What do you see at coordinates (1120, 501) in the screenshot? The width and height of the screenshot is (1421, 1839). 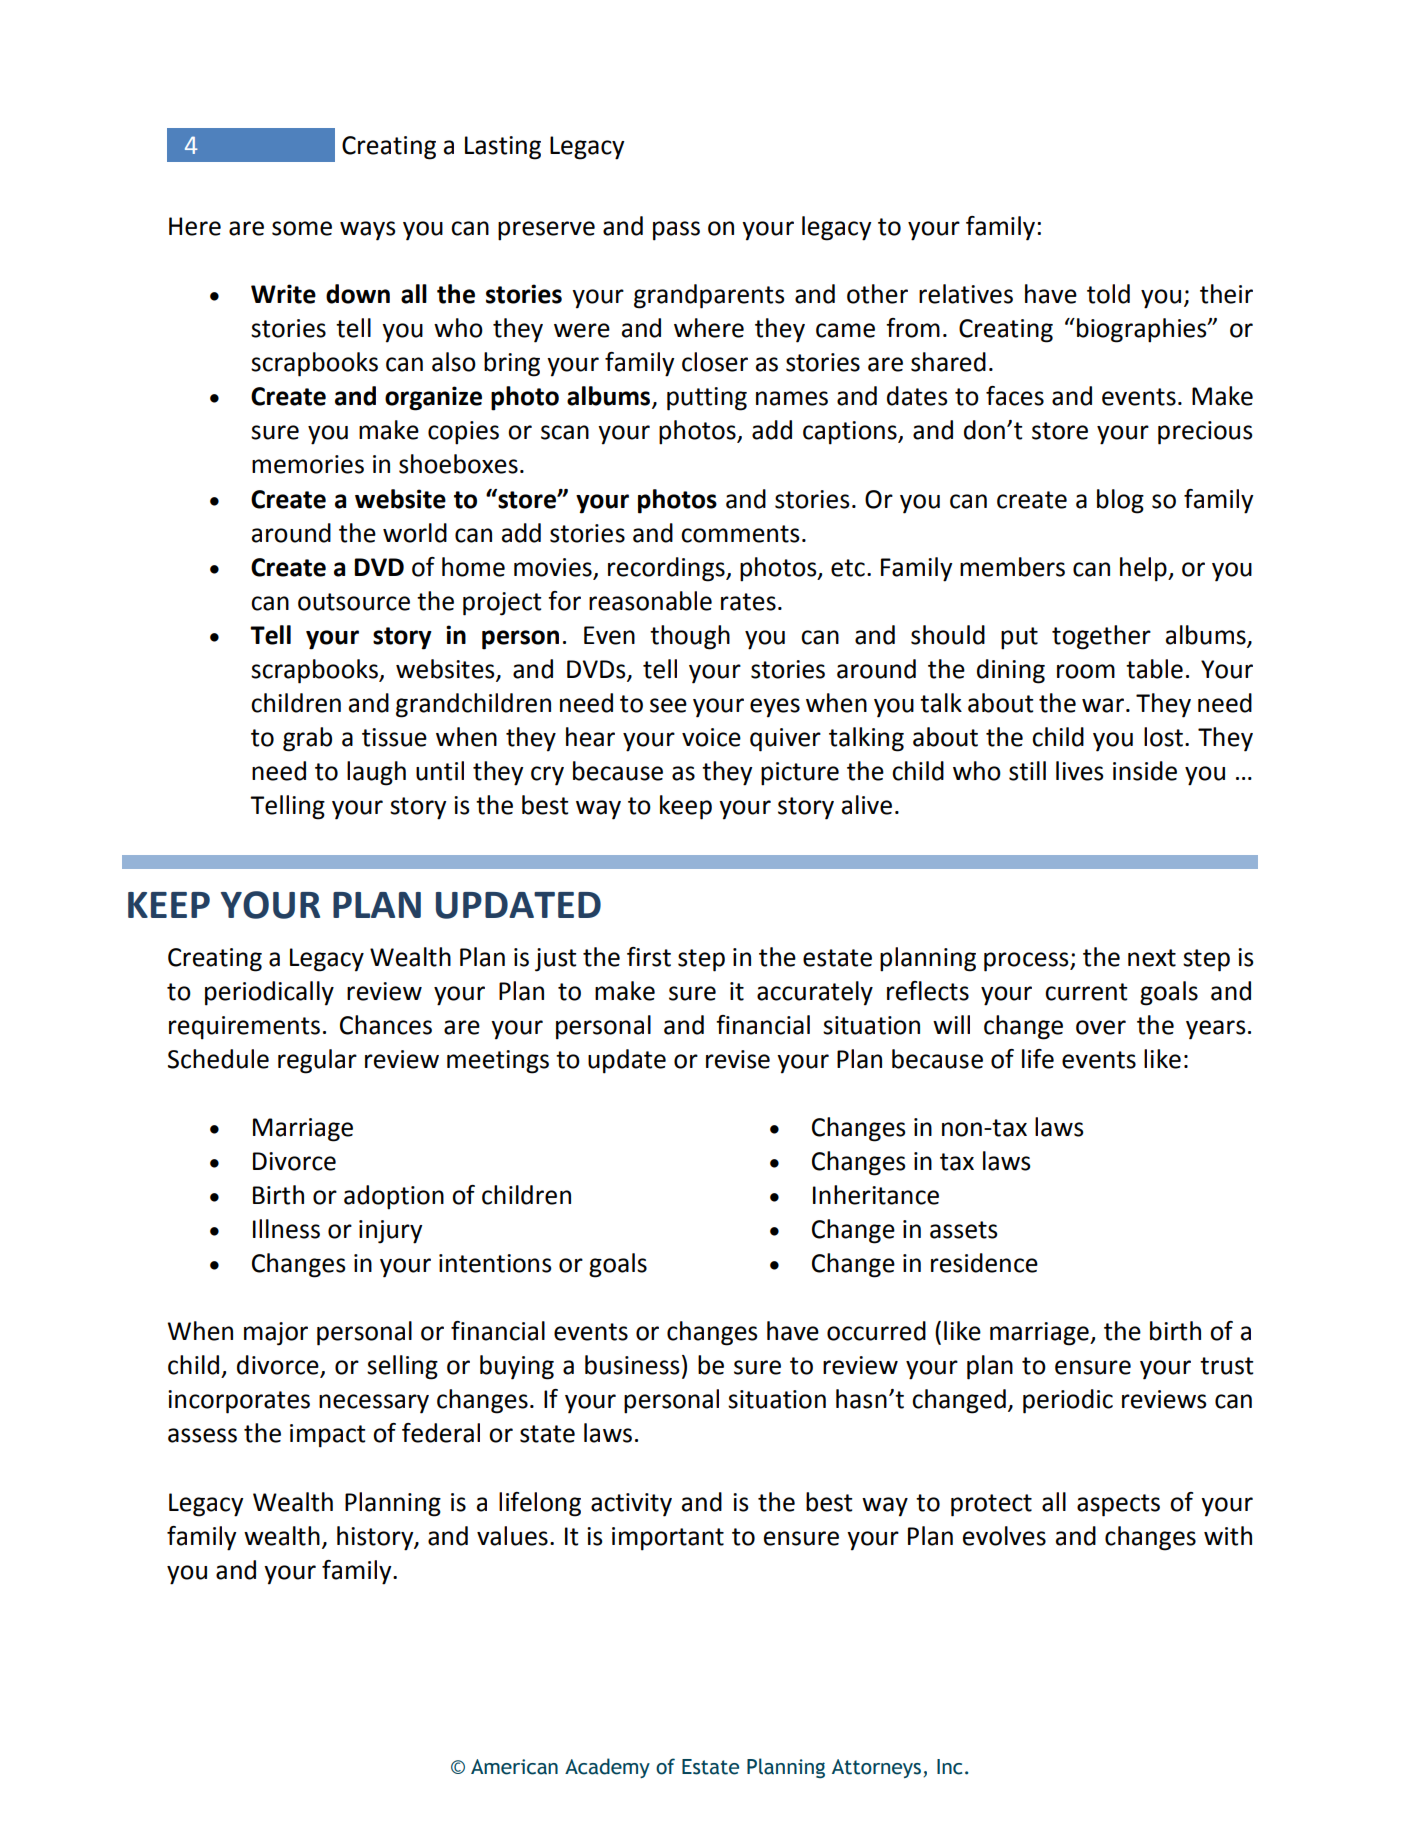 I see `blog` at bounding box center [1120, 501].
